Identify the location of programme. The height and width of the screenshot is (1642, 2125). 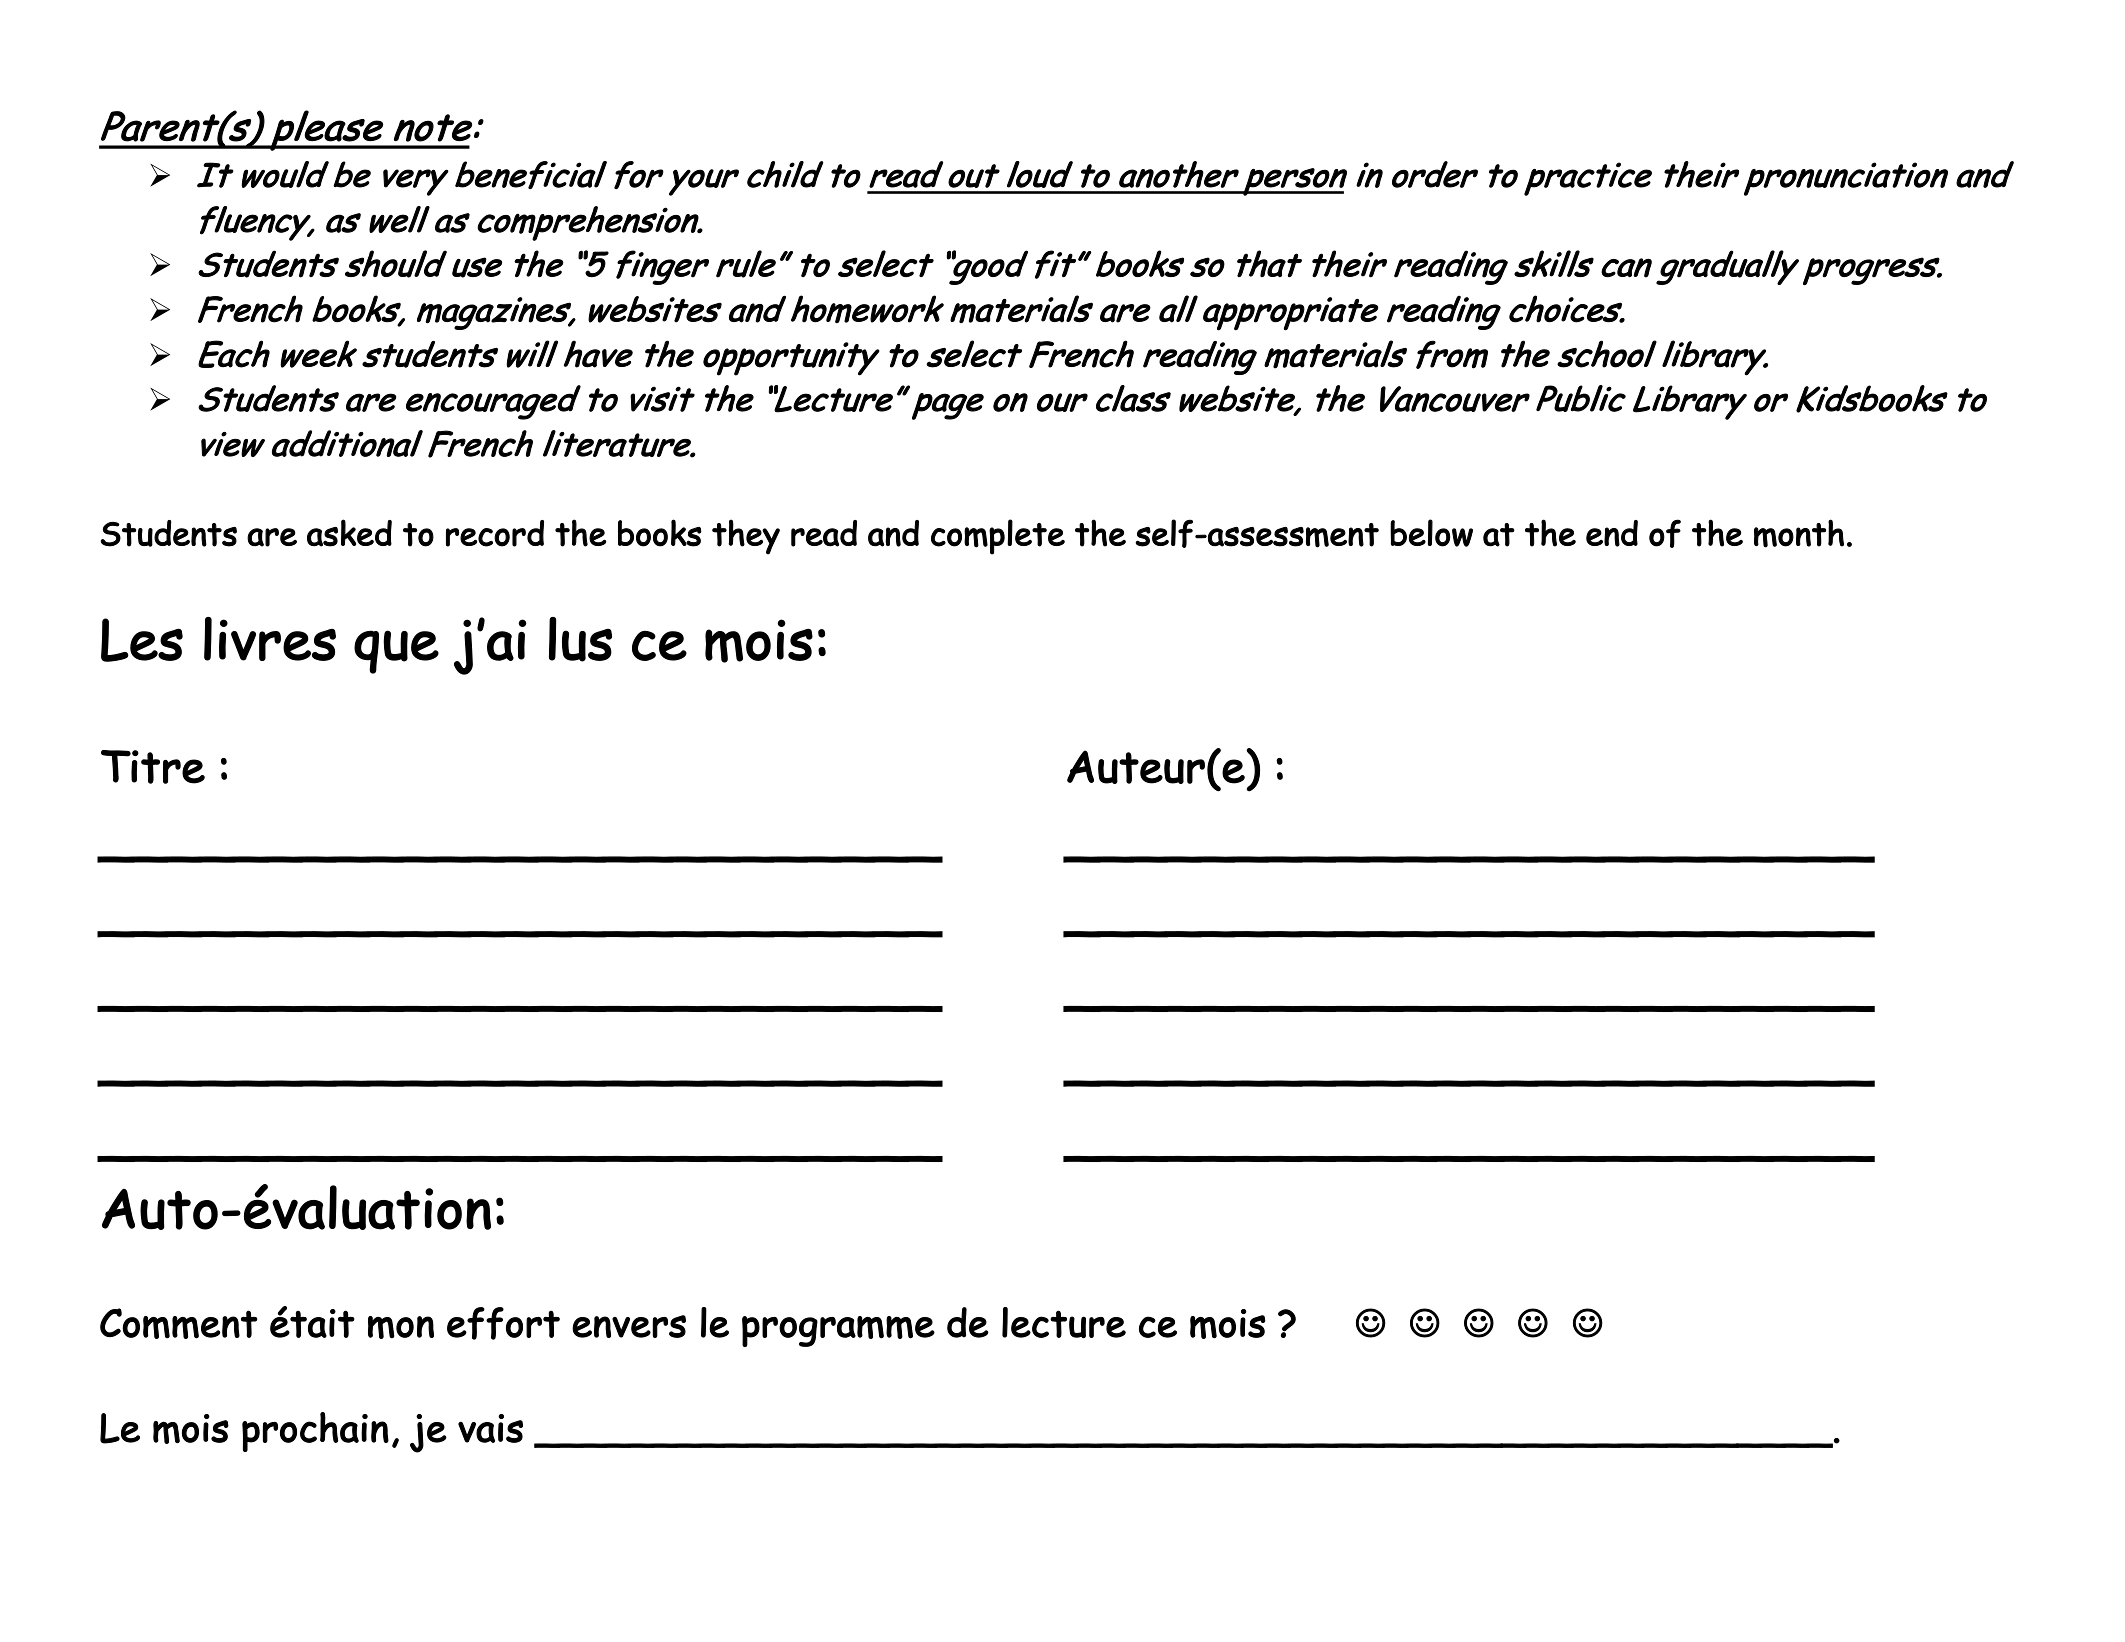
(838, 1331).
